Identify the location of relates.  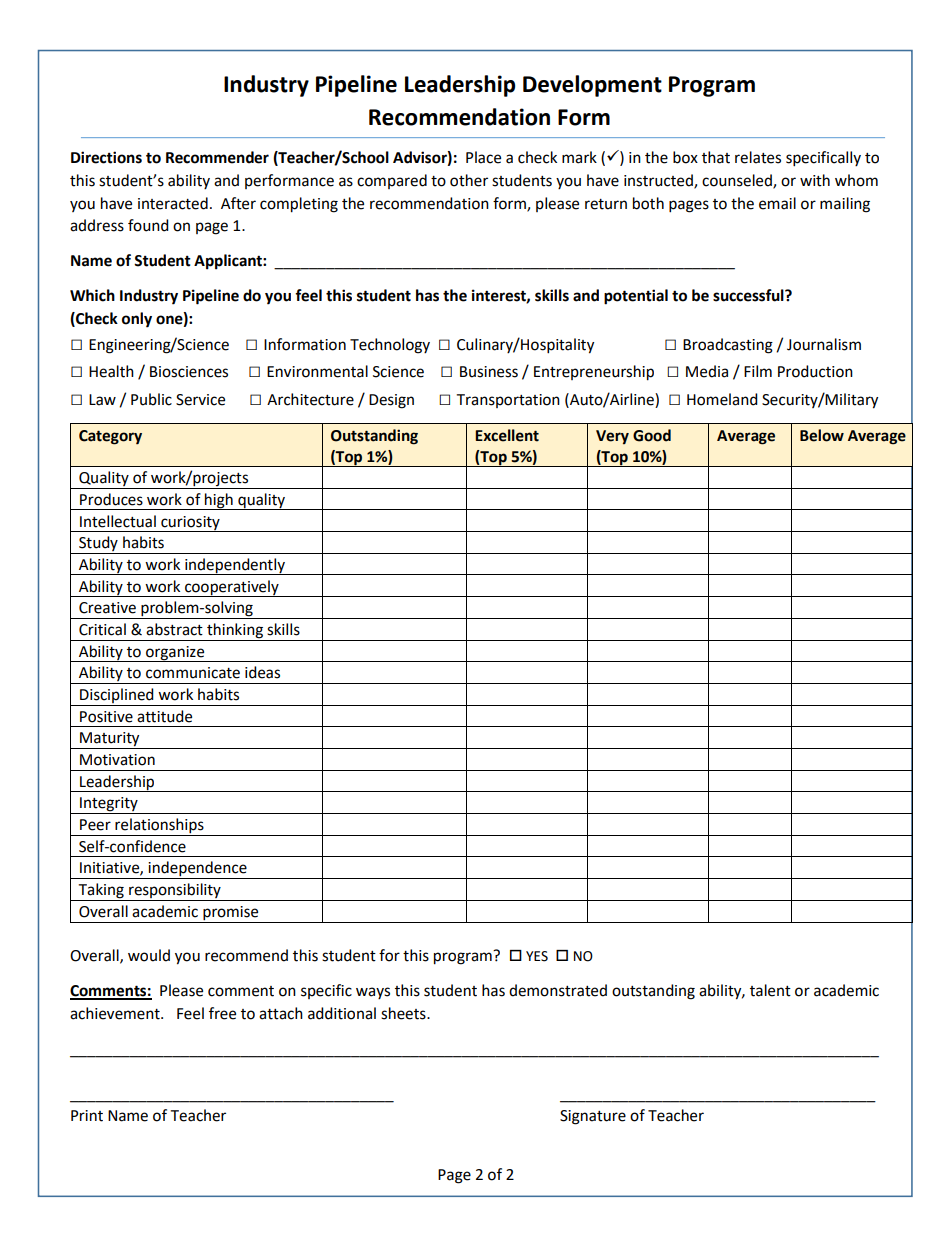
(758, 157).
